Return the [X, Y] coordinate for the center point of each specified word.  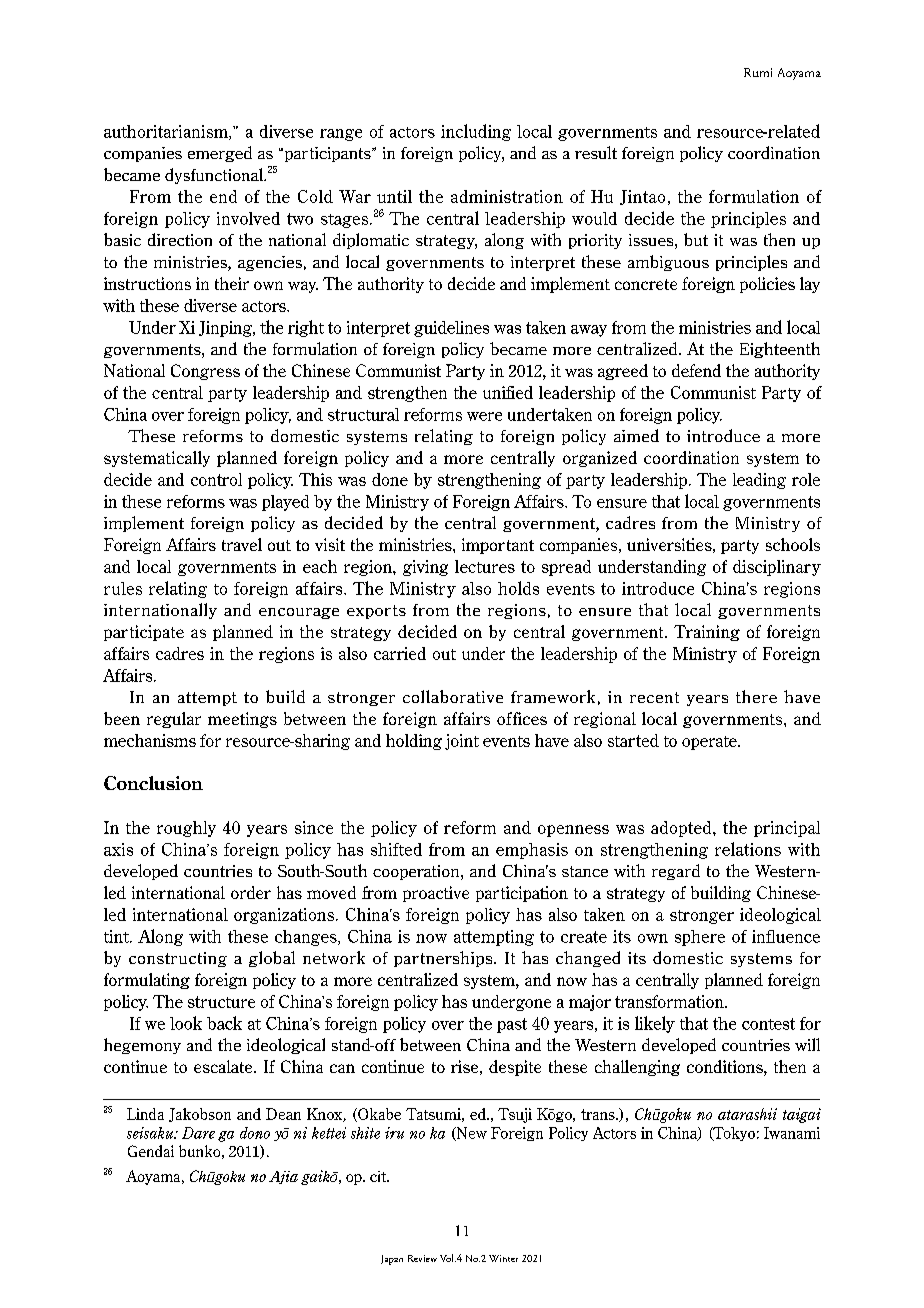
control [216, 479]
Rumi [758, 72]
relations [748, 849]
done [390, 479]
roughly [186, 829]
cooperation [417, 872]
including [476, 132]
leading [759, 481]
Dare [198, 1133]
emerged [220, 154]
